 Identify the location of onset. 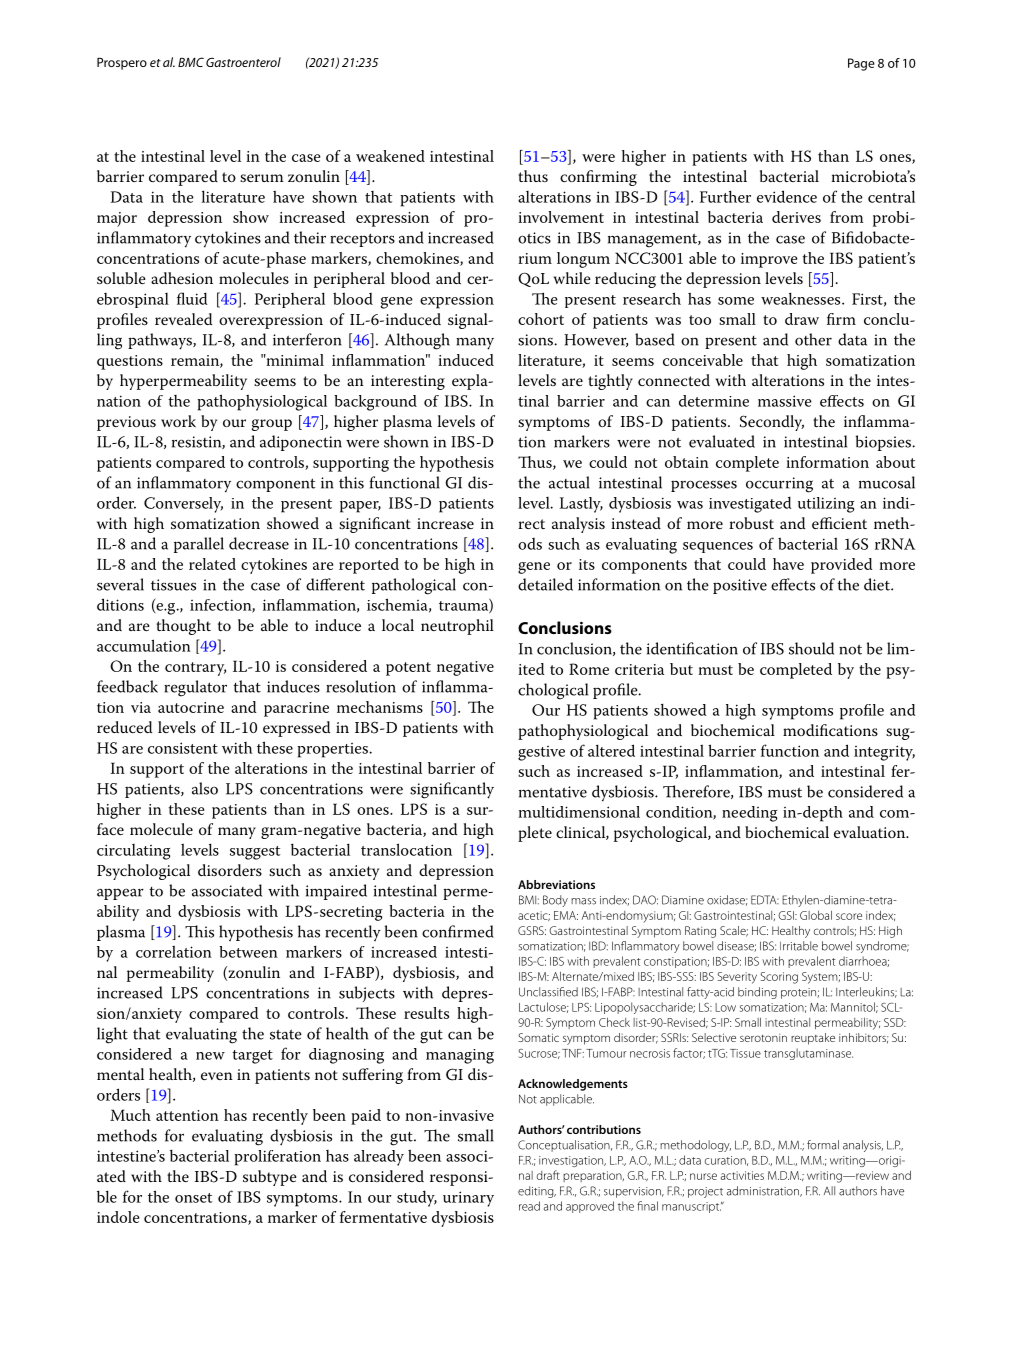
(193, 1198).
